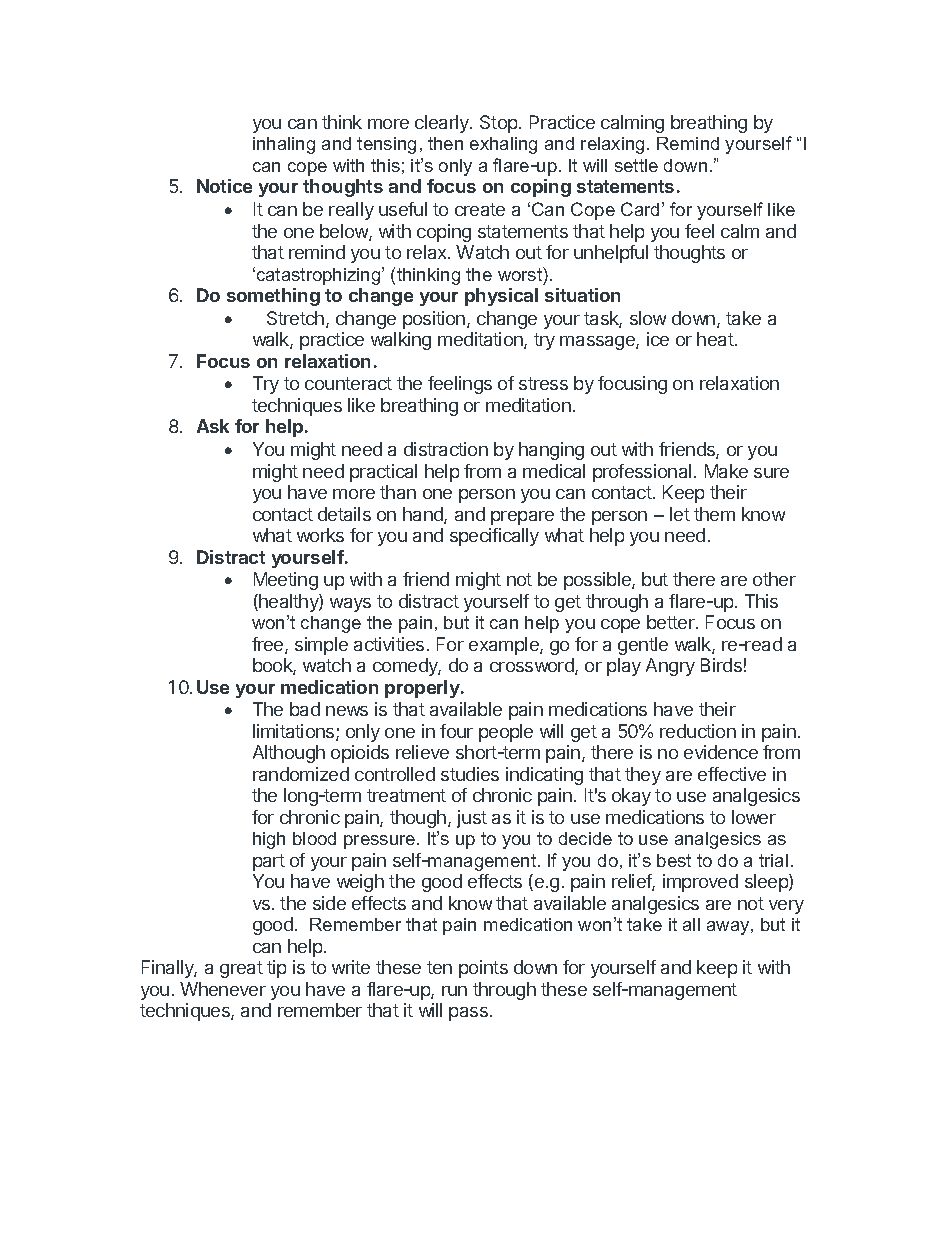 The width and height of the screenshot is (952, 1233). I want to click on specifically, so click(494, 537).
